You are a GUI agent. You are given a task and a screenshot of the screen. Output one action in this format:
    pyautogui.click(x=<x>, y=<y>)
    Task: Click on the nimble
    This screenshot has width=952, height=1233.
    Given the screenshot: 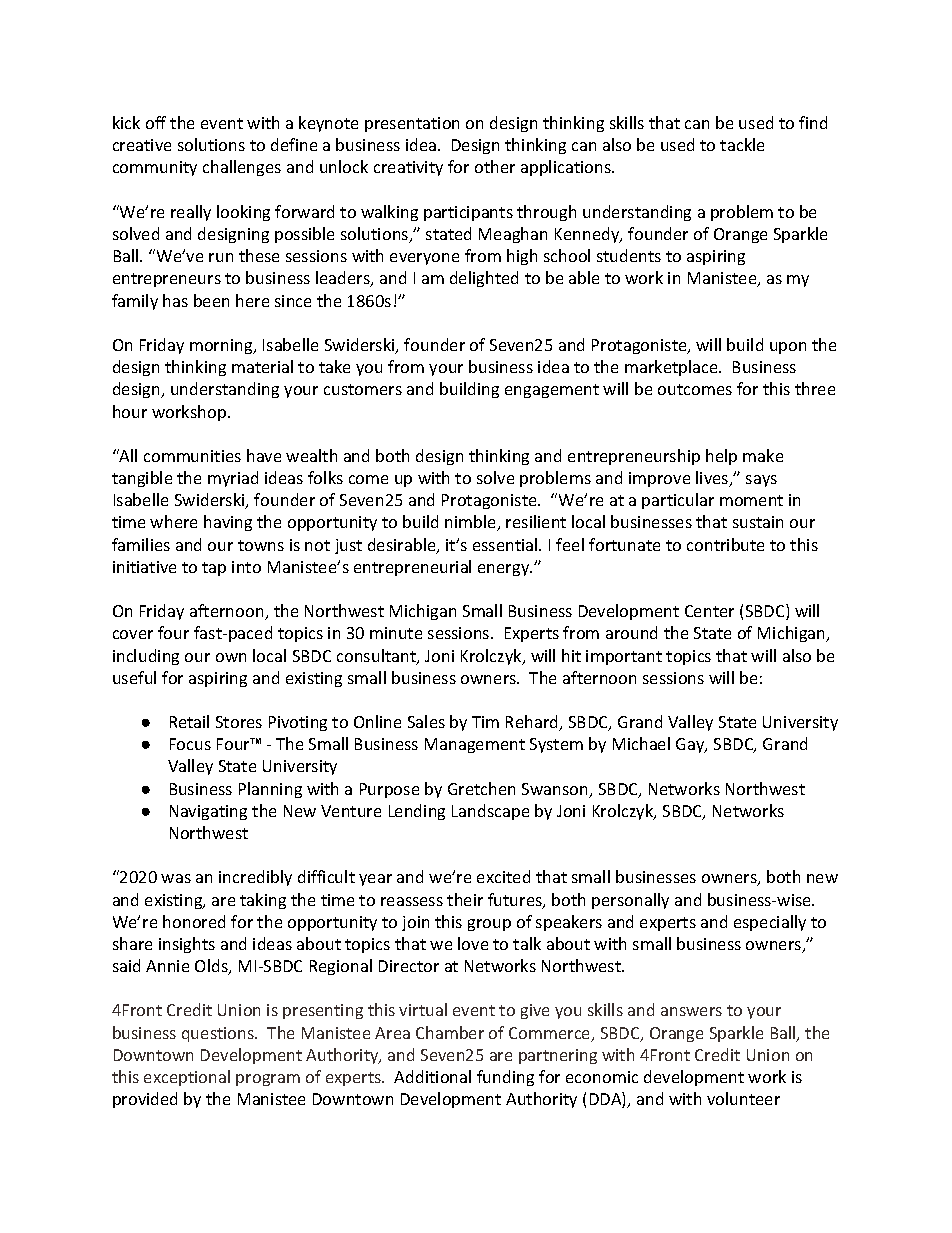 What is the action you would take?
    pyautogui.click(x=471, y=523)
